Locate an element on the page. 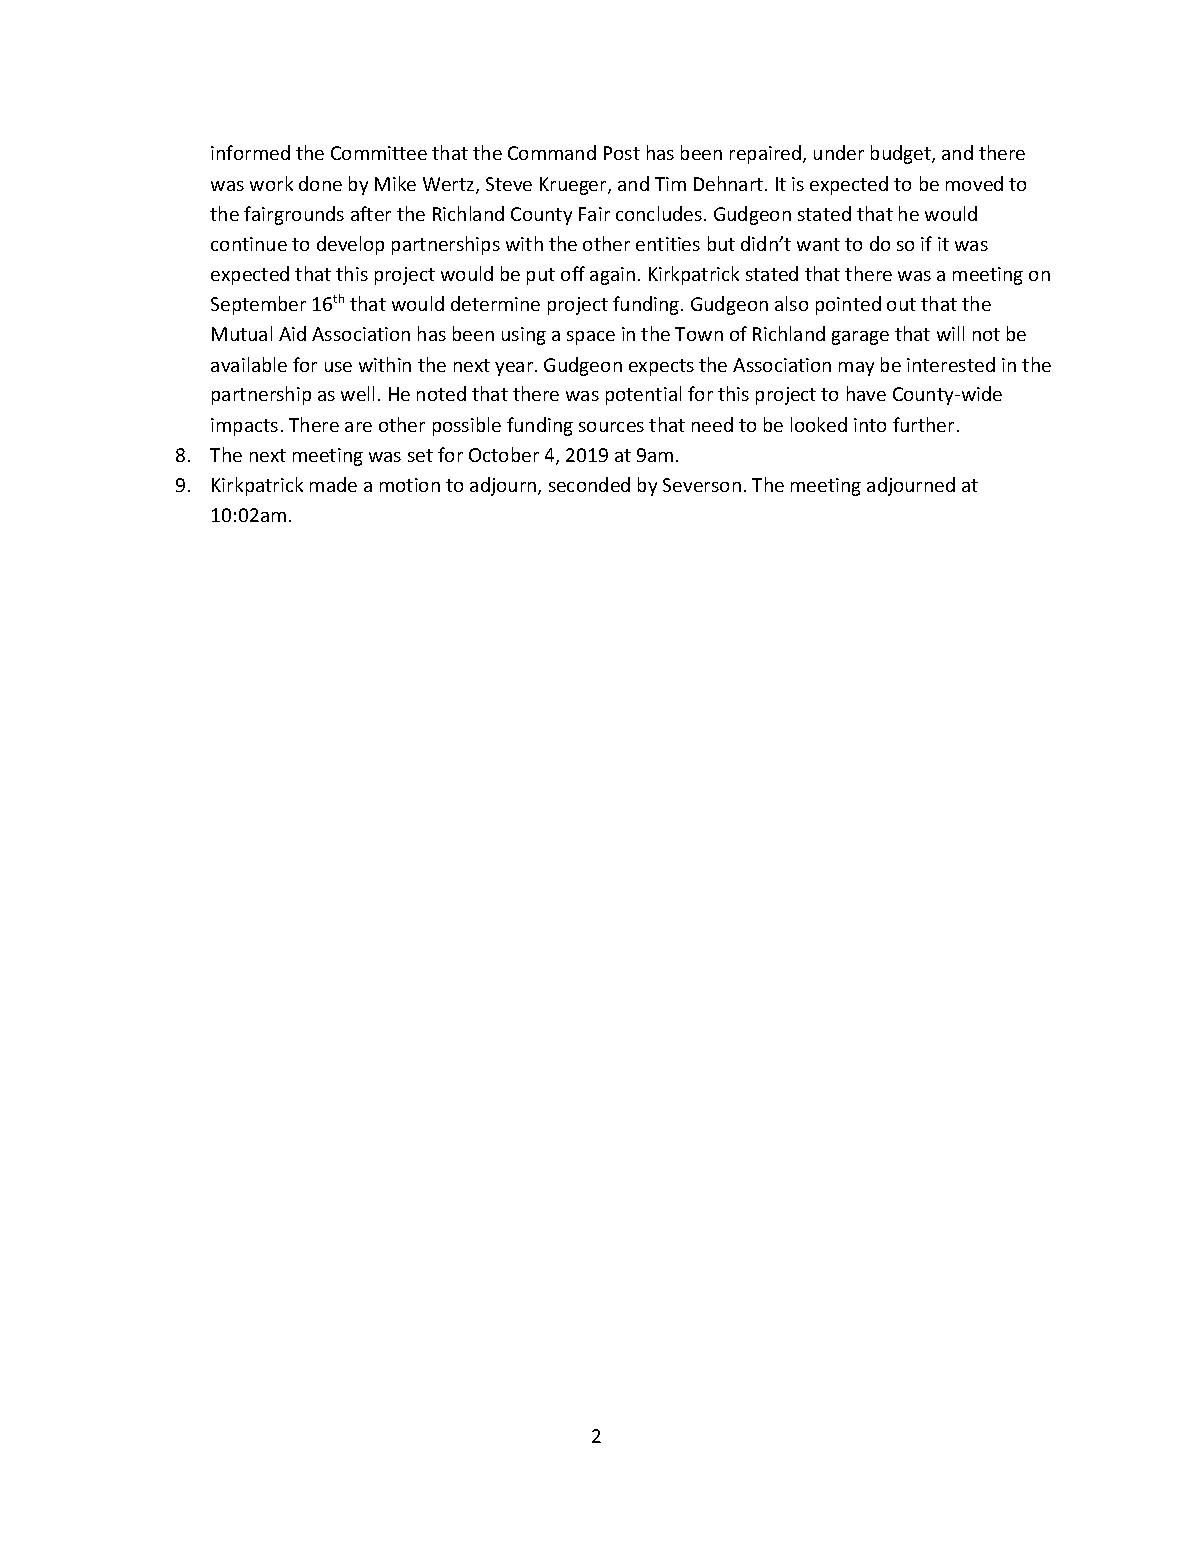 This document has width=1194, height=1546. want is located at coordinates (818, 244).
